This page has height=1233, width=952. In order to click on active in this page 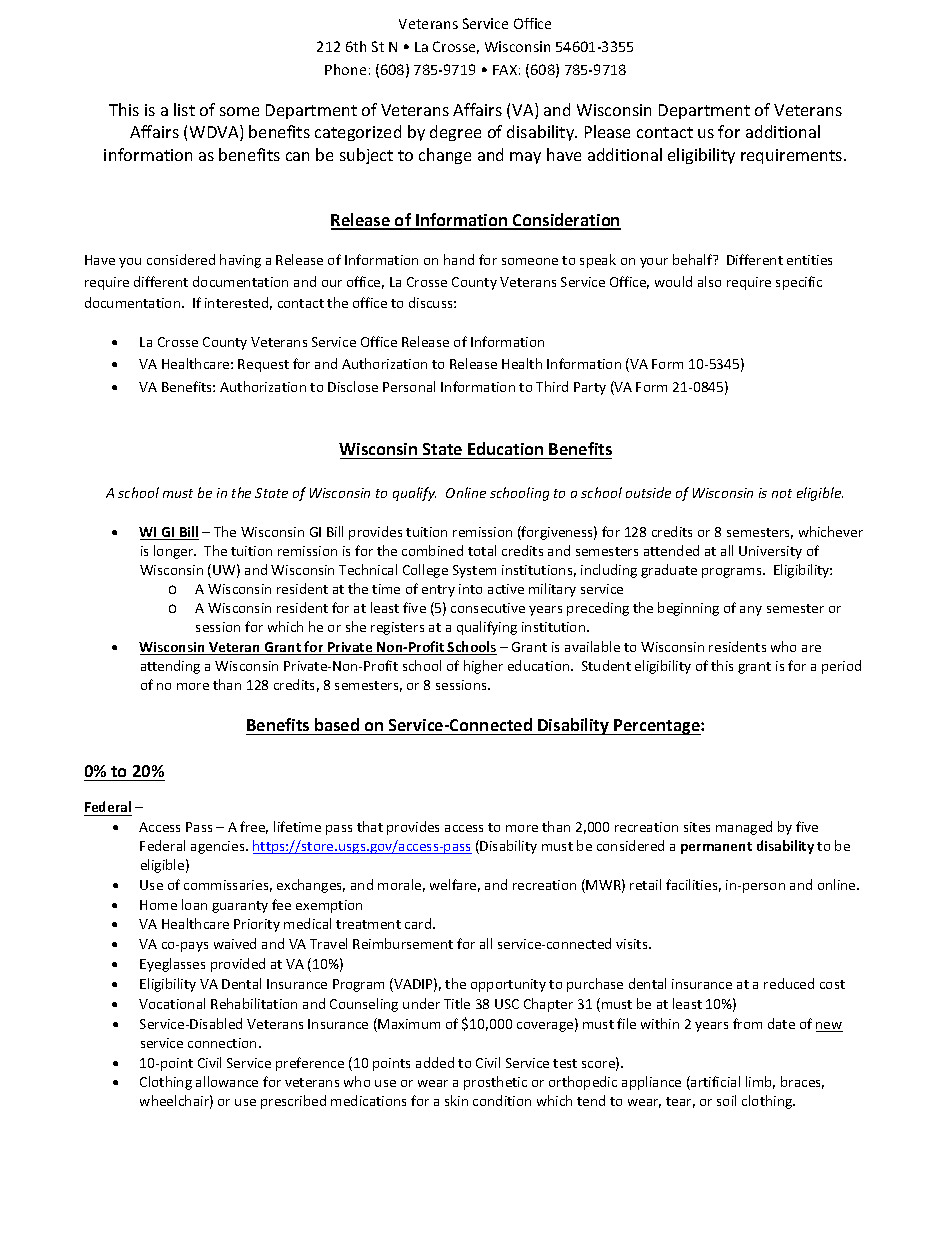, I will do `click(506, 589)`.
